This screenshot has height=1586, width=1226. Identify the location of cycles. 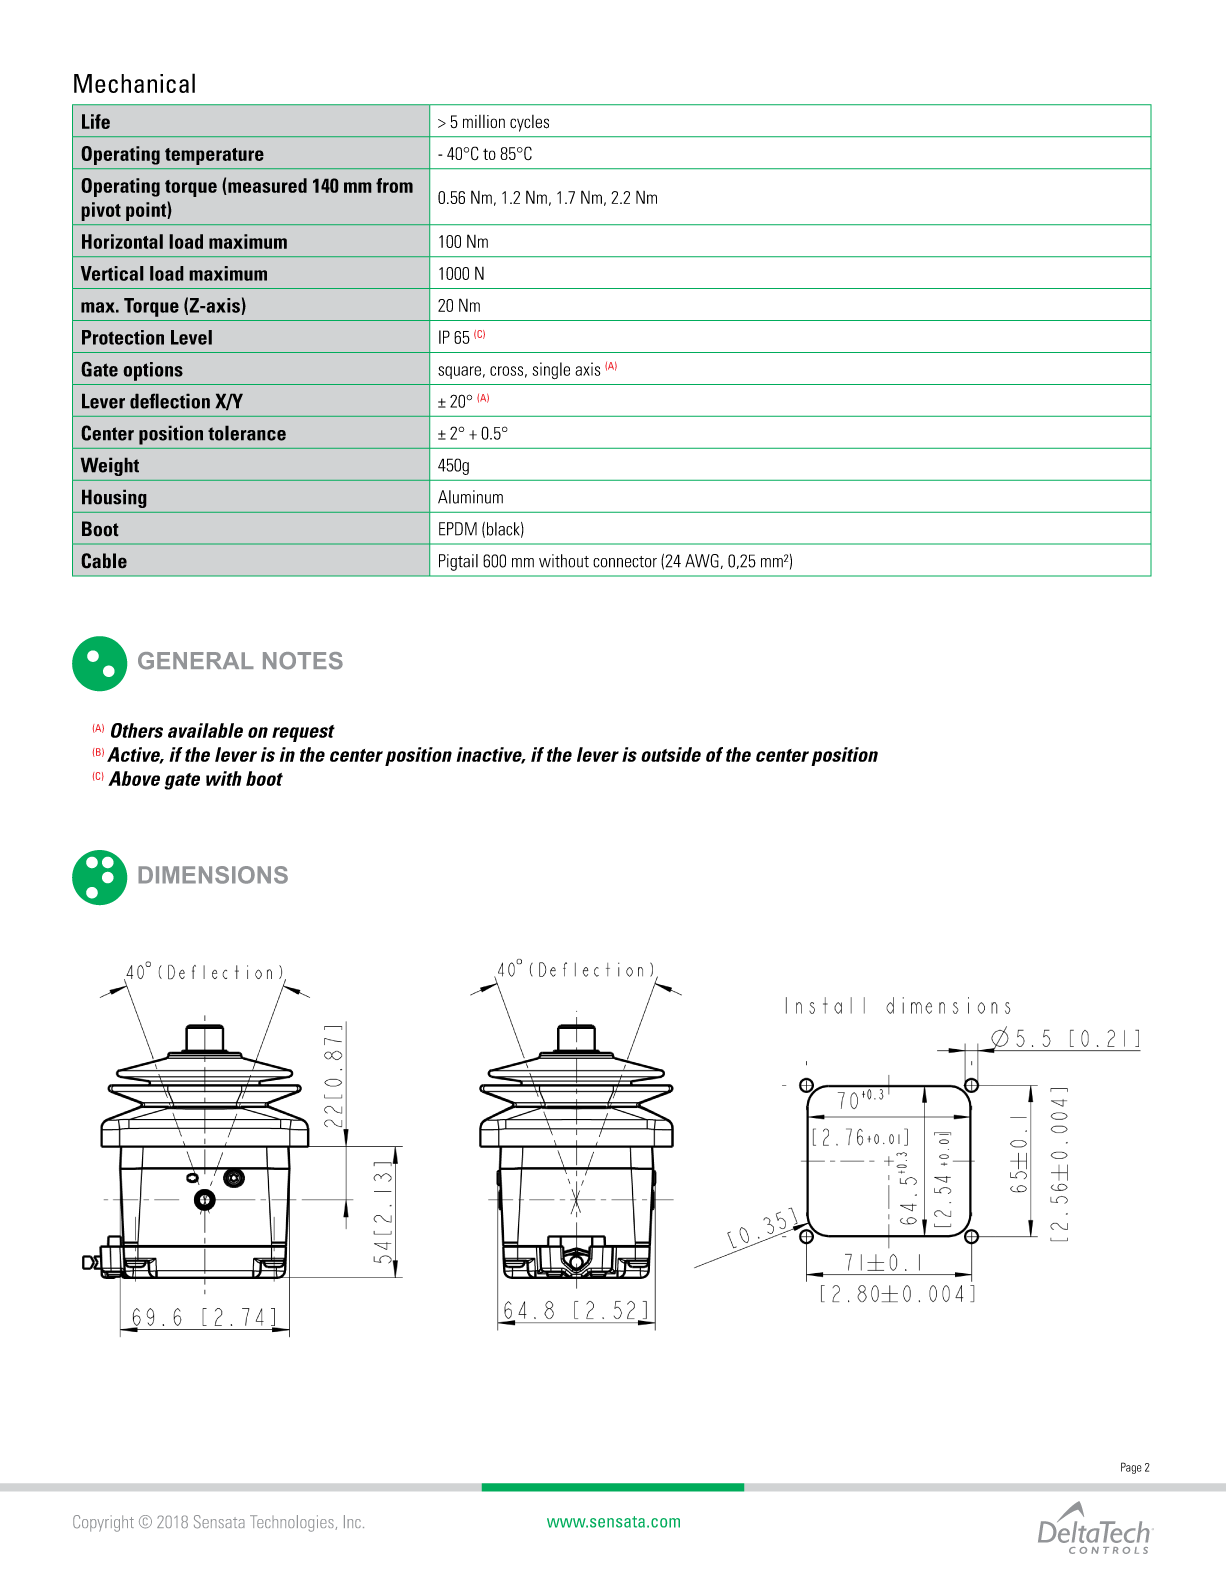
(529, 123).
